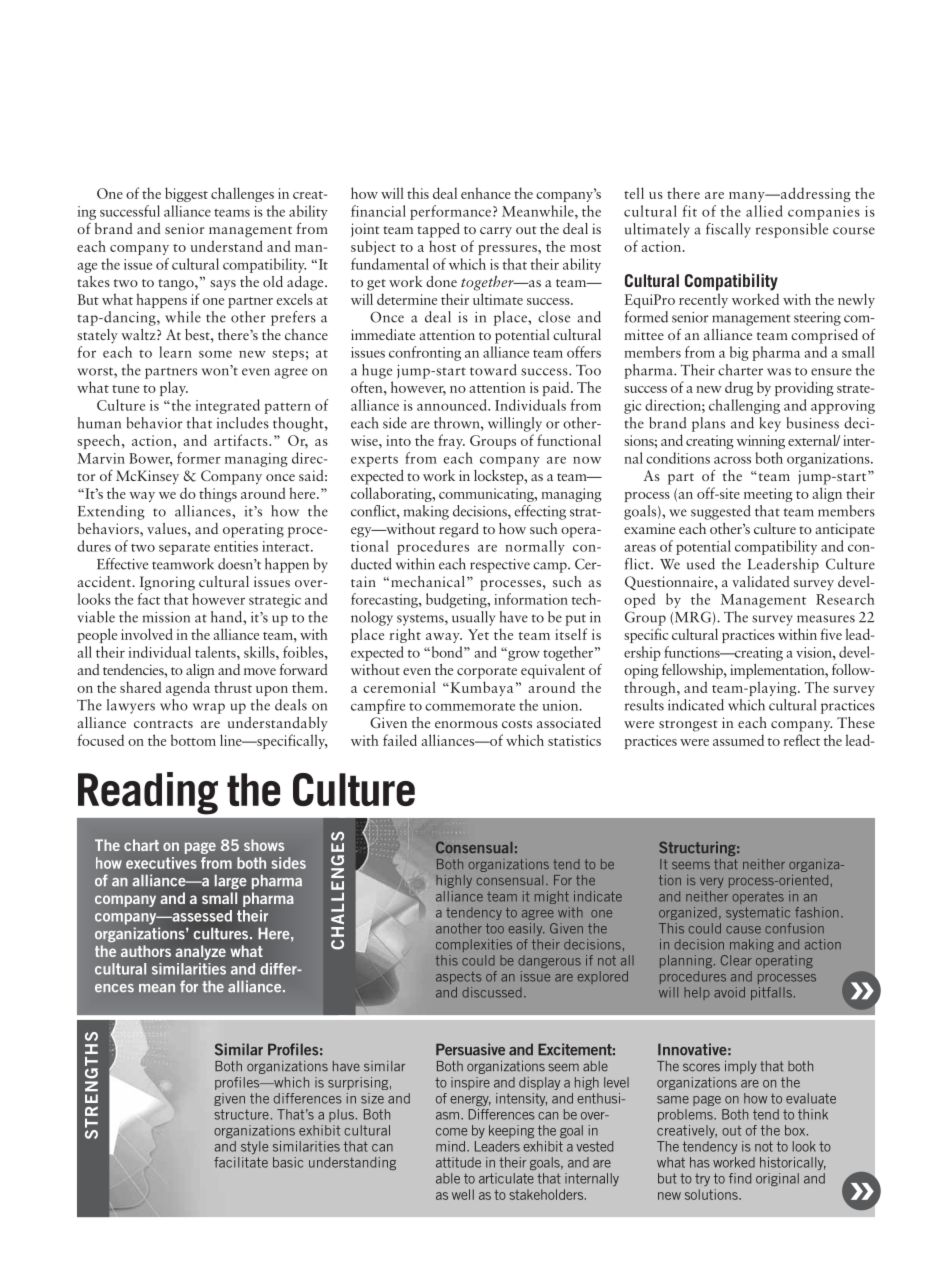  Describe the element at coordinates (738, 740) in the screenshot. I see `assumed` at that location.
